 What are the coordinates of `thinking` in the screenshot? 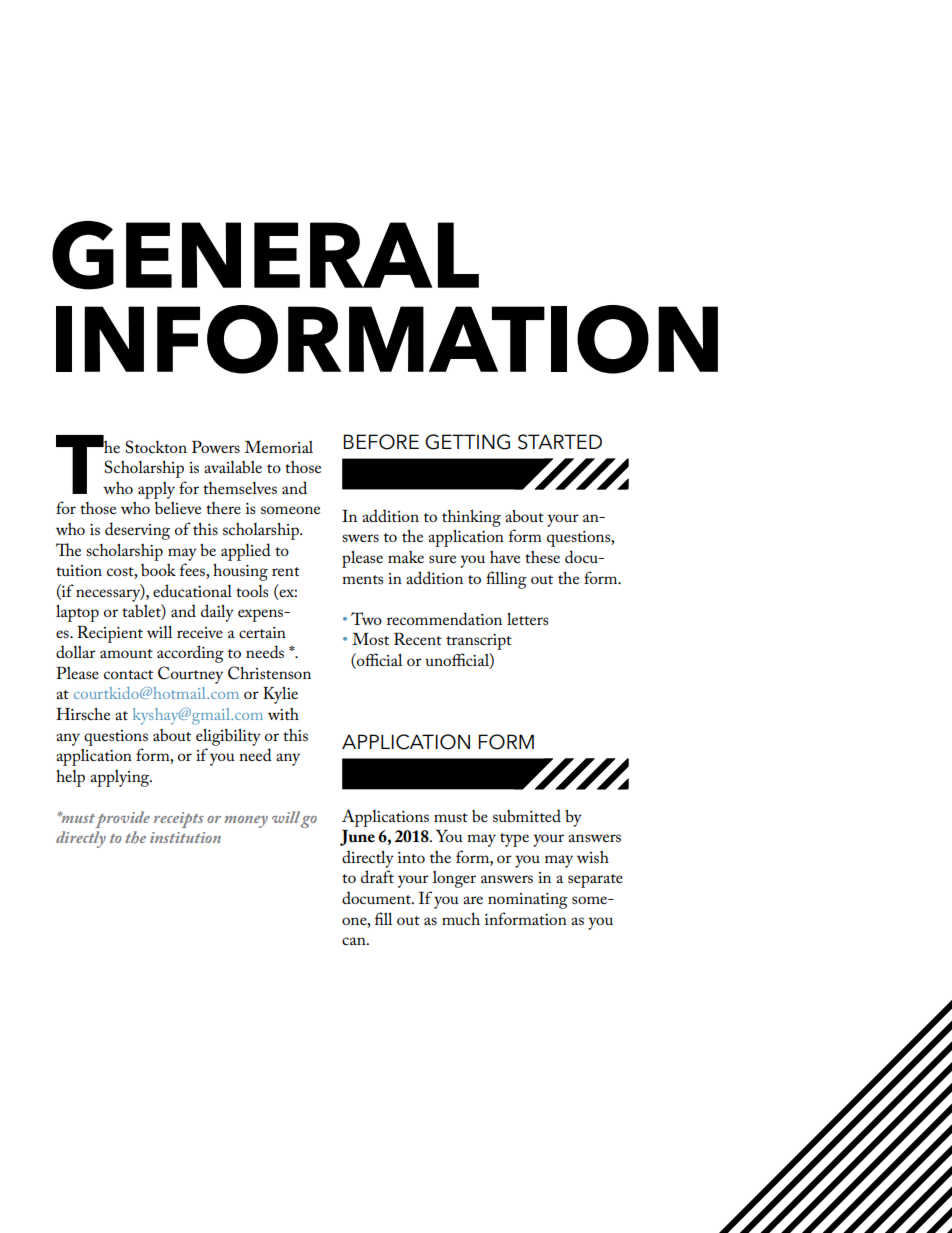 It's located at (471, 518).
